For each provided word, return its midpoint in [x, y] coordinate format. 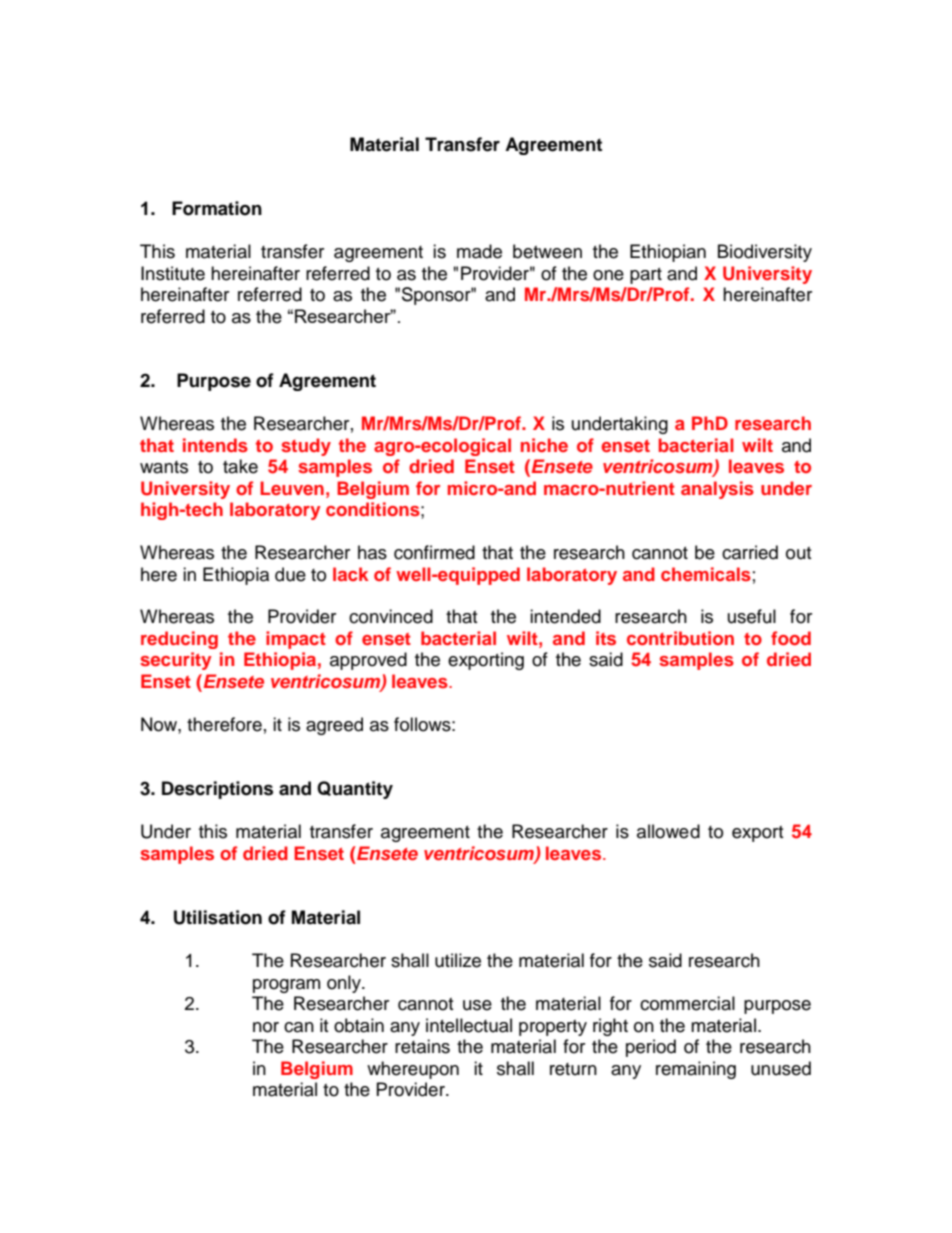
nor [266, 1027]
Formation [217, 208]
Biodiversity [765, 253]
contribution [680, 638]
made [479, 251]
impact [296, 640]
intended [565, 616]
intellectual [469, 1025]
